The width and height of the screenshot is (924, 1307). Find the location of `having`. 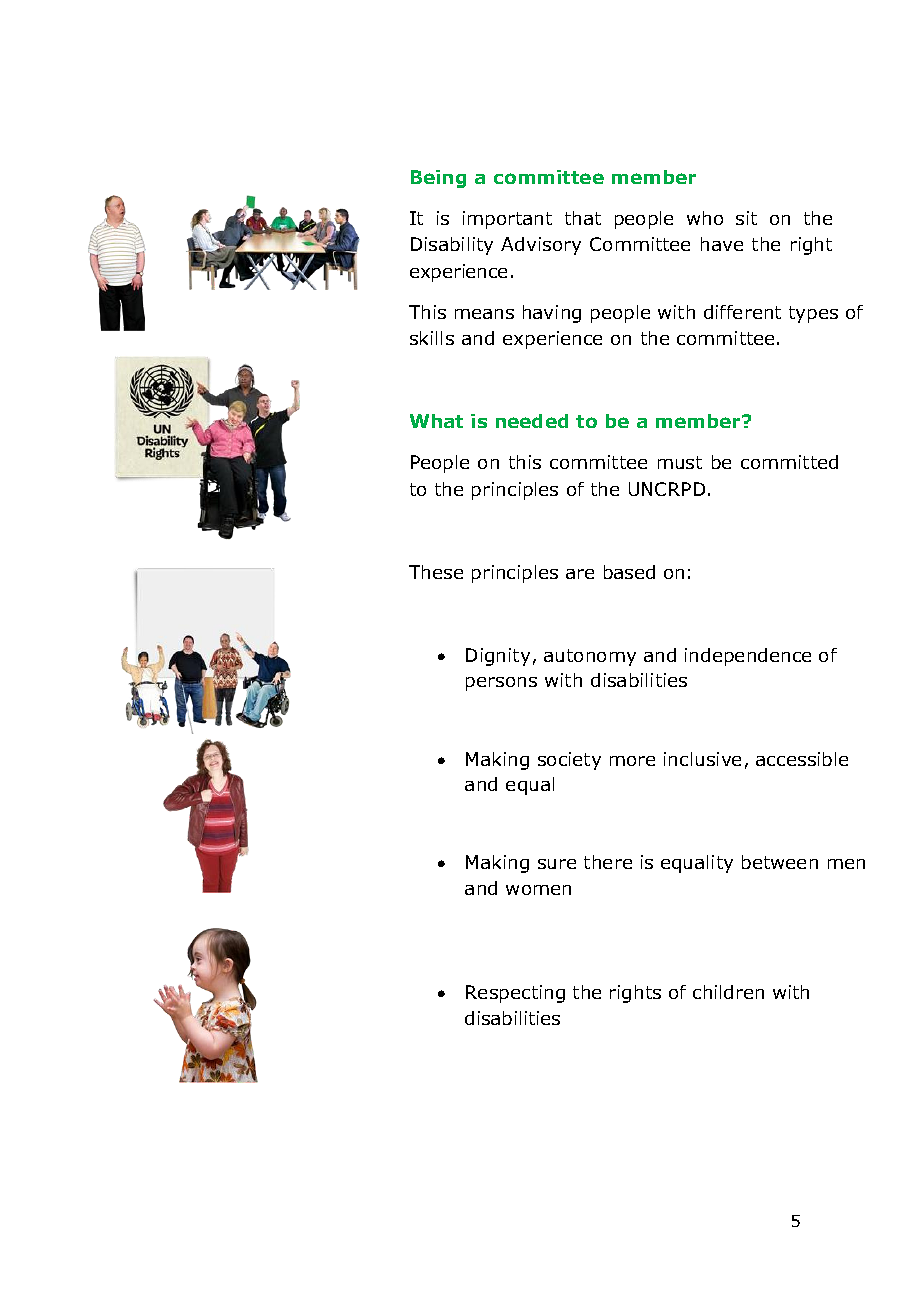

having is located at coordinates (552, 314).
